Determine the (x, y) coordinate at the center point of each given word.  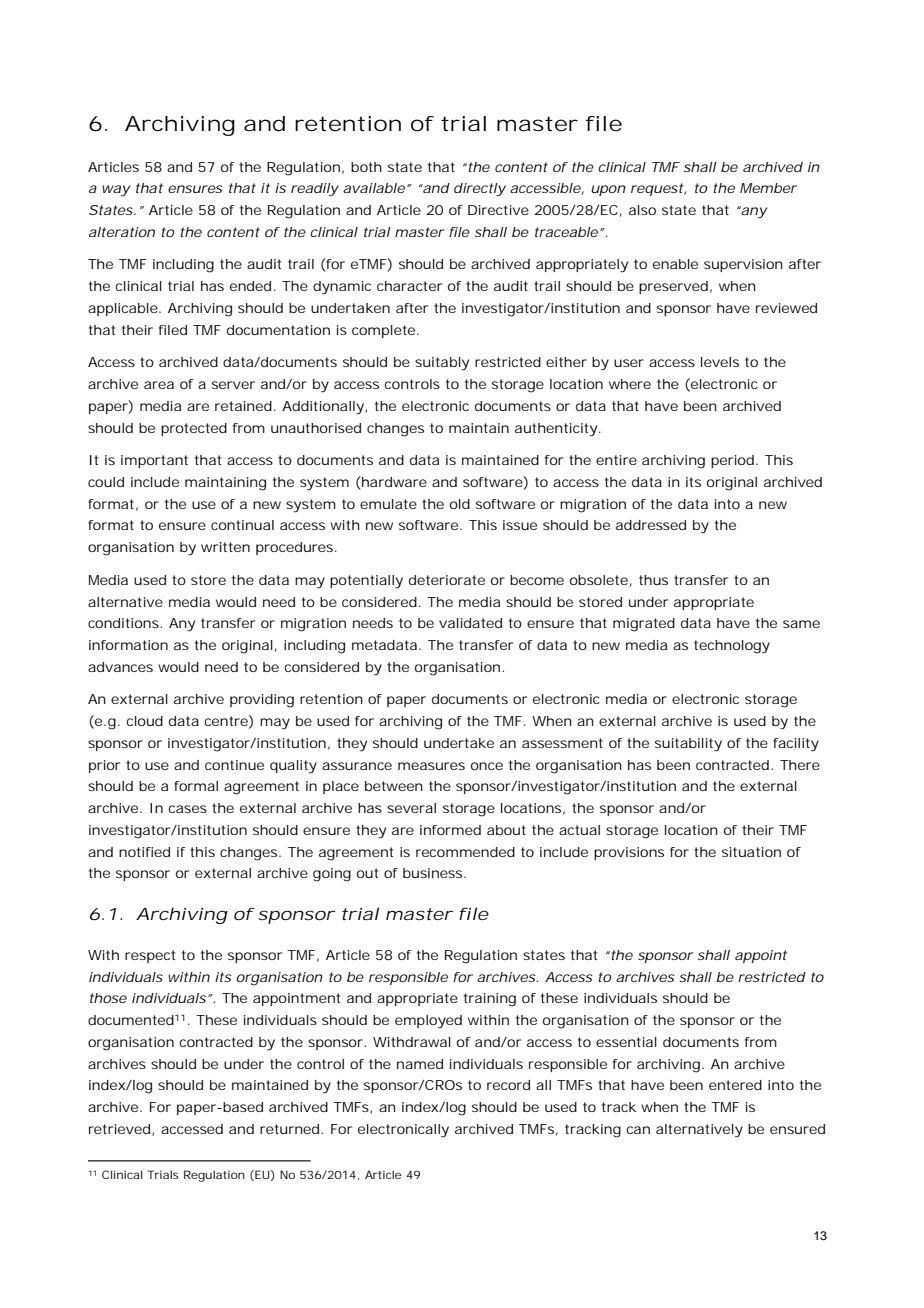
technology (732, 647)
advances (120, 667)
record (508, 1085)
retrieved (119, 1129)
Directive (498, 210)
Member (768, 188)
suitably (442, 364)
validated (470, 623)
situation (751, 852)
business (434, 873)
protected (194, 429)
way (116, 191)
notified (144, 852)
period (732, 461)
